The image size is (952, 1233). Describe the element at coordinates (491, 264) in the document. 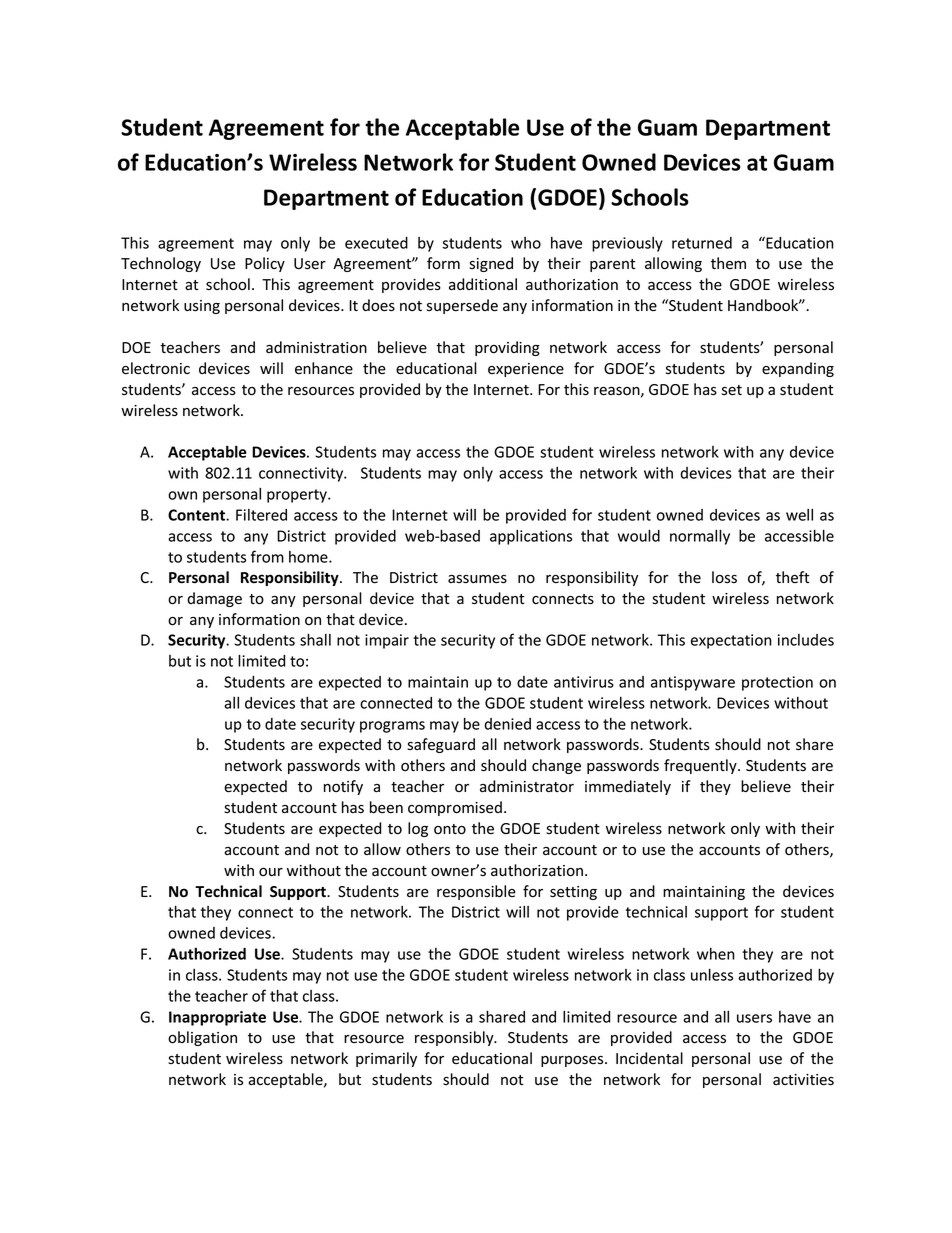

I see `signed` at that location.
